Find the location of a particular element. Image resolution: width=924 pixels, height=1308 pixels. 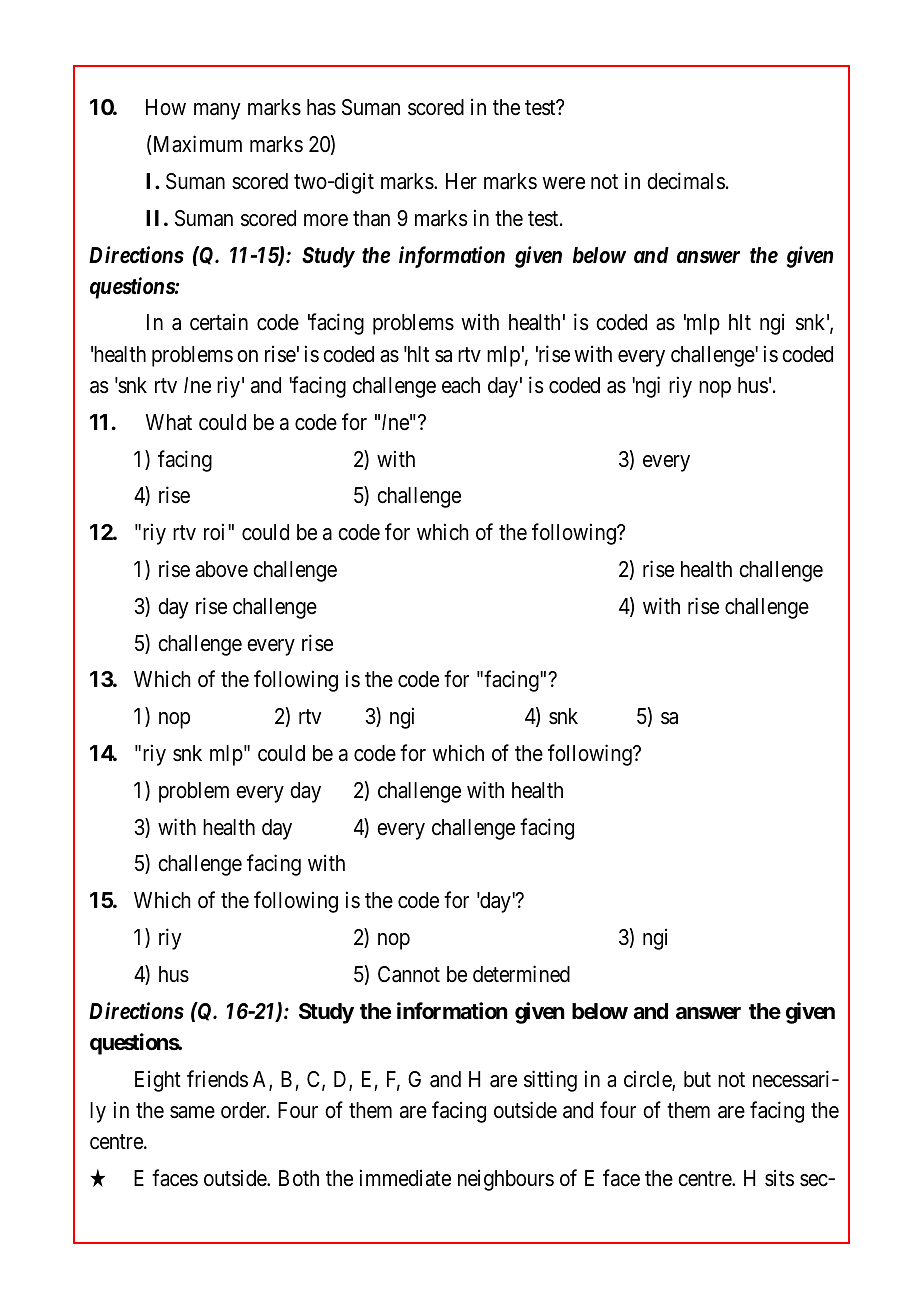

determined is located at coordinates (521, 974).
